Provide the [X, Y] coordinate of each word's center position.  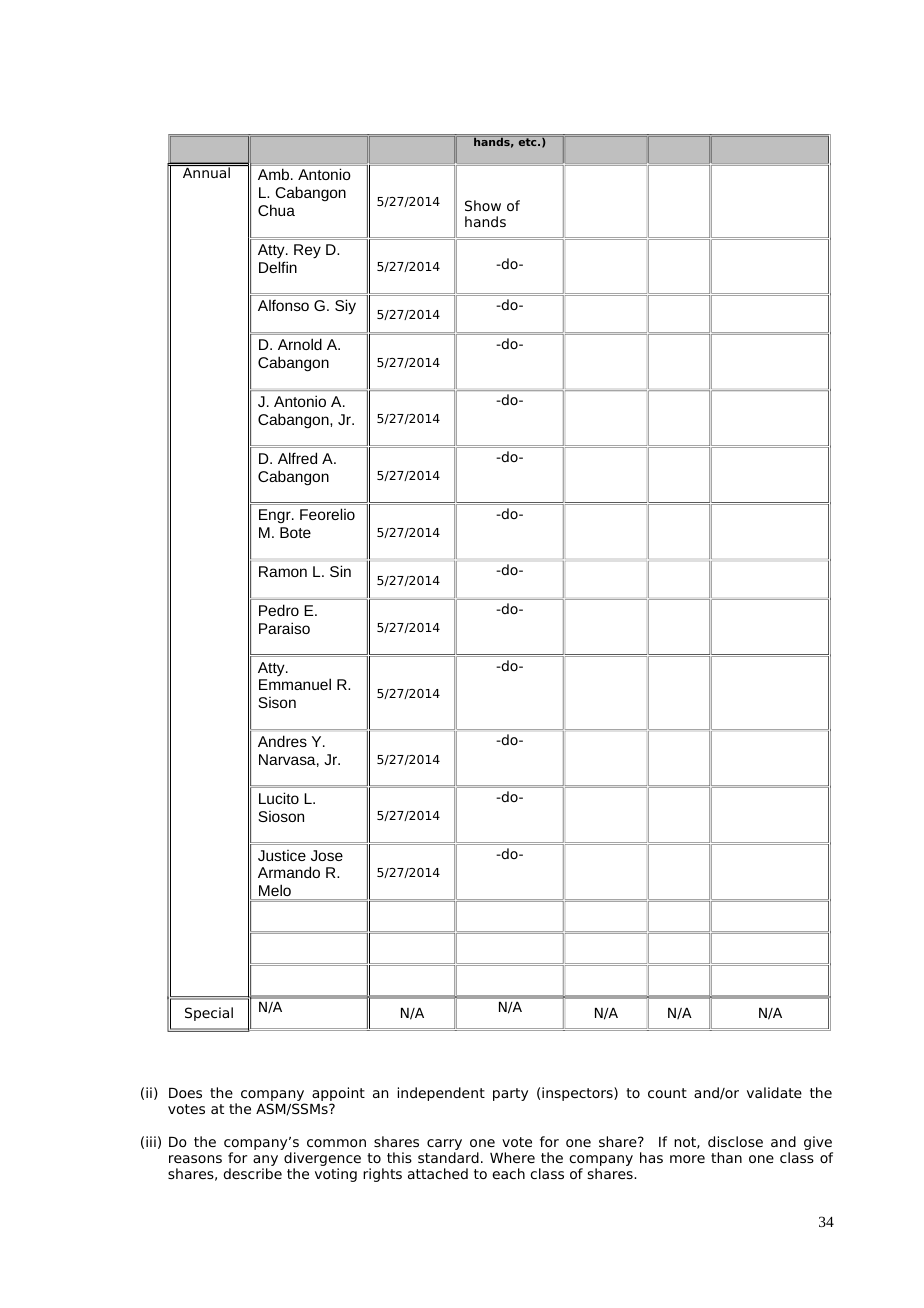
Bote [295, 532]
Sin [340, 571]
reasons [195, 1159]
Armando [289, 872]
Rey [307, 251]
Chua [276, 210]
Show [483, 205]
